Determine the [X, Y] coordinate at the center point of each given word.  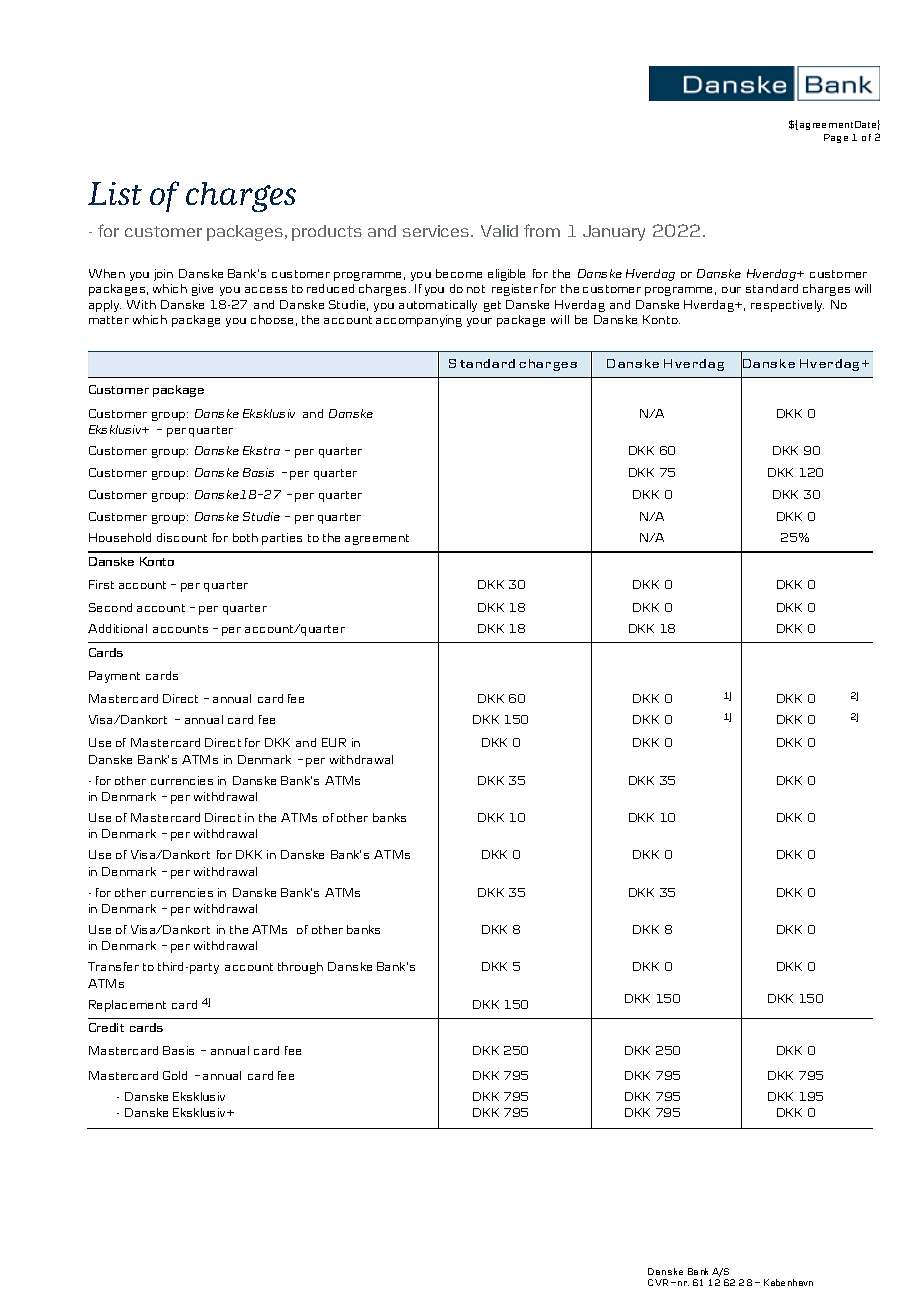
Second [110, 607]
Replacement [127, 1006]
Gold [175, 1075]
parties [282, 539]
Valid [499, 231]
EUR [334, 742]
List [115, 193]
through [300, 968]
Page [836, 138]
